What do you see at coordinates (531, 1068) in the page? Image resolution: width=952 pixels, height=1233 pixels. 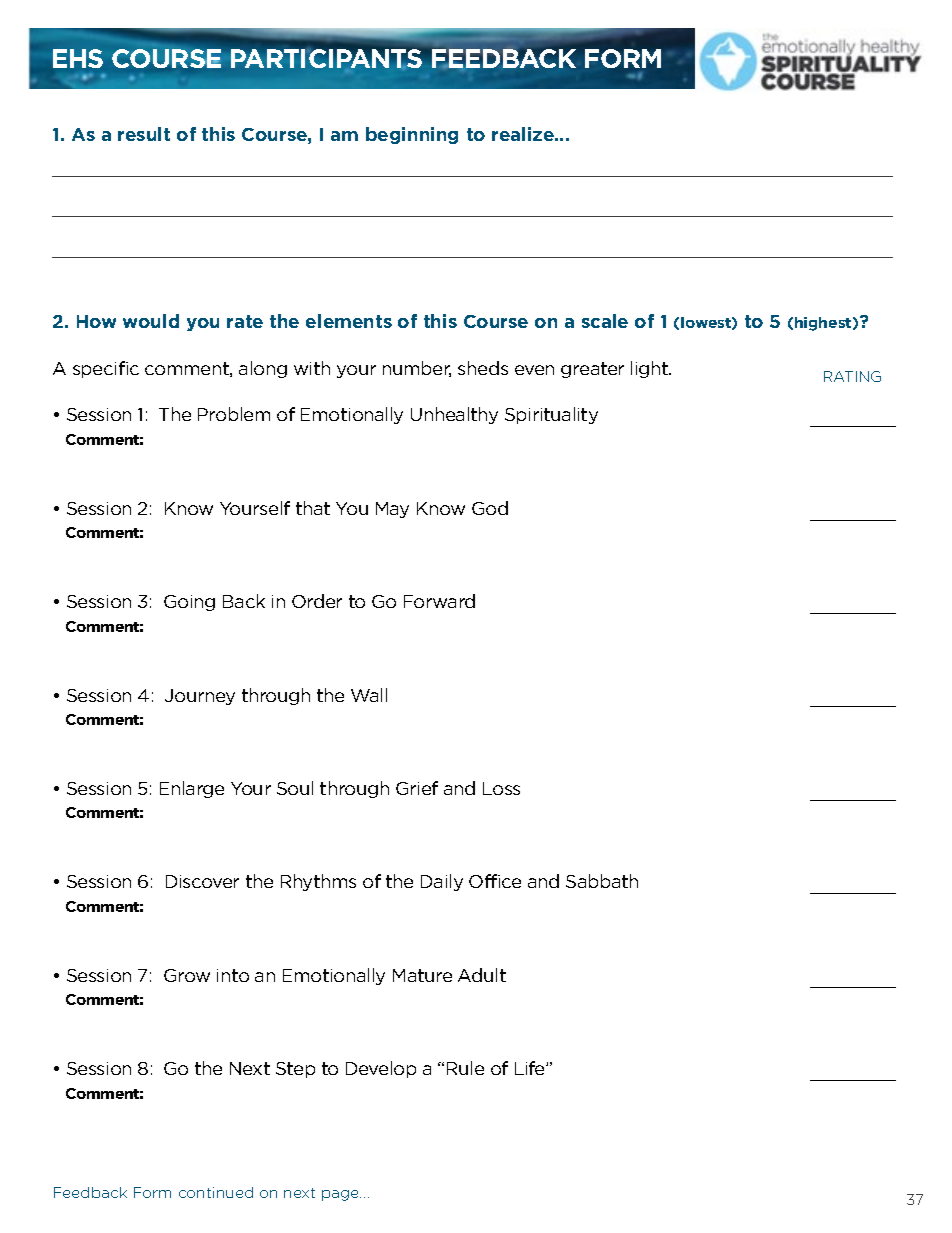 I see `Life` at bounding box center [531, 1068].
